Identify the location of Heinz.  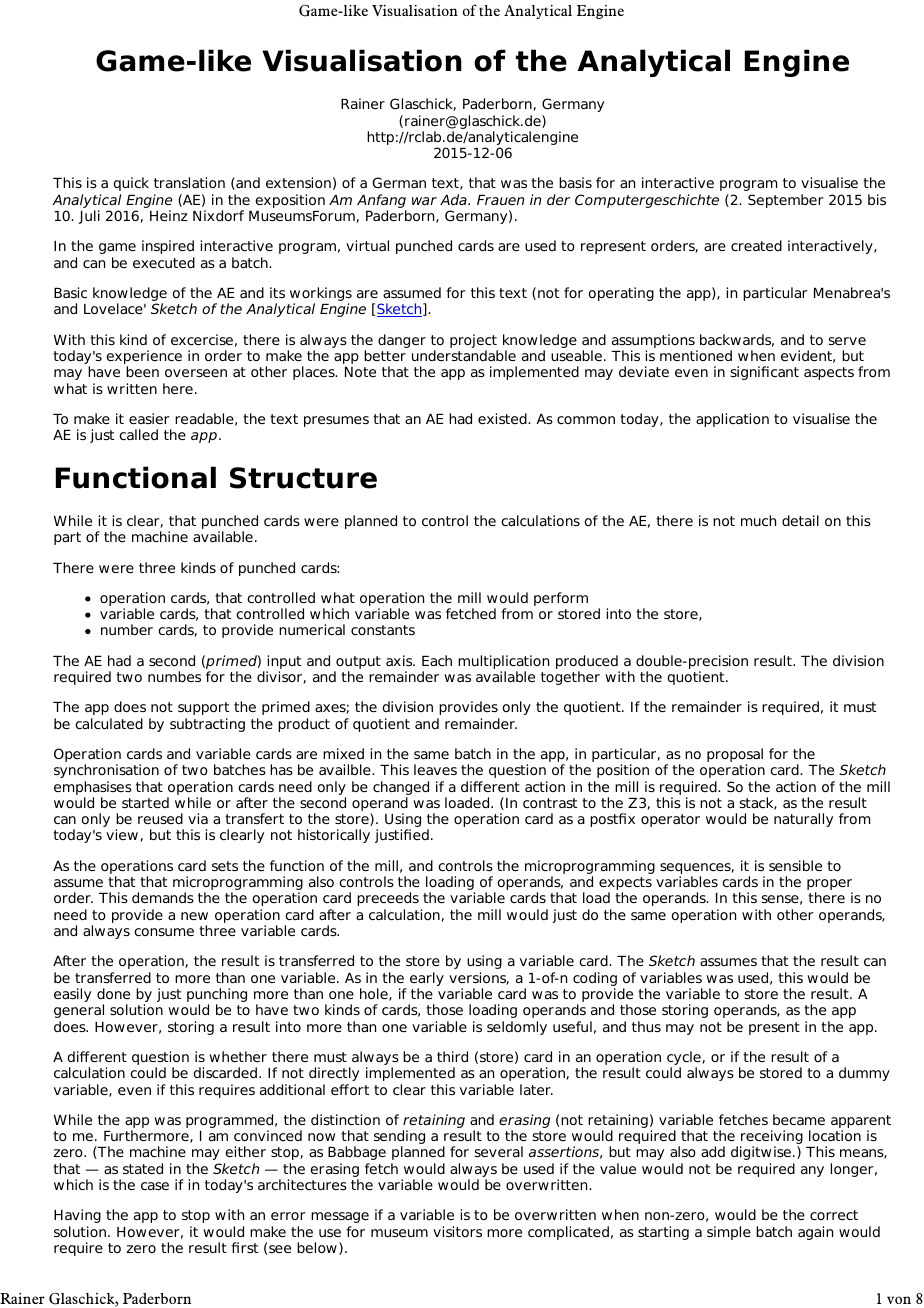
(169, 215).
